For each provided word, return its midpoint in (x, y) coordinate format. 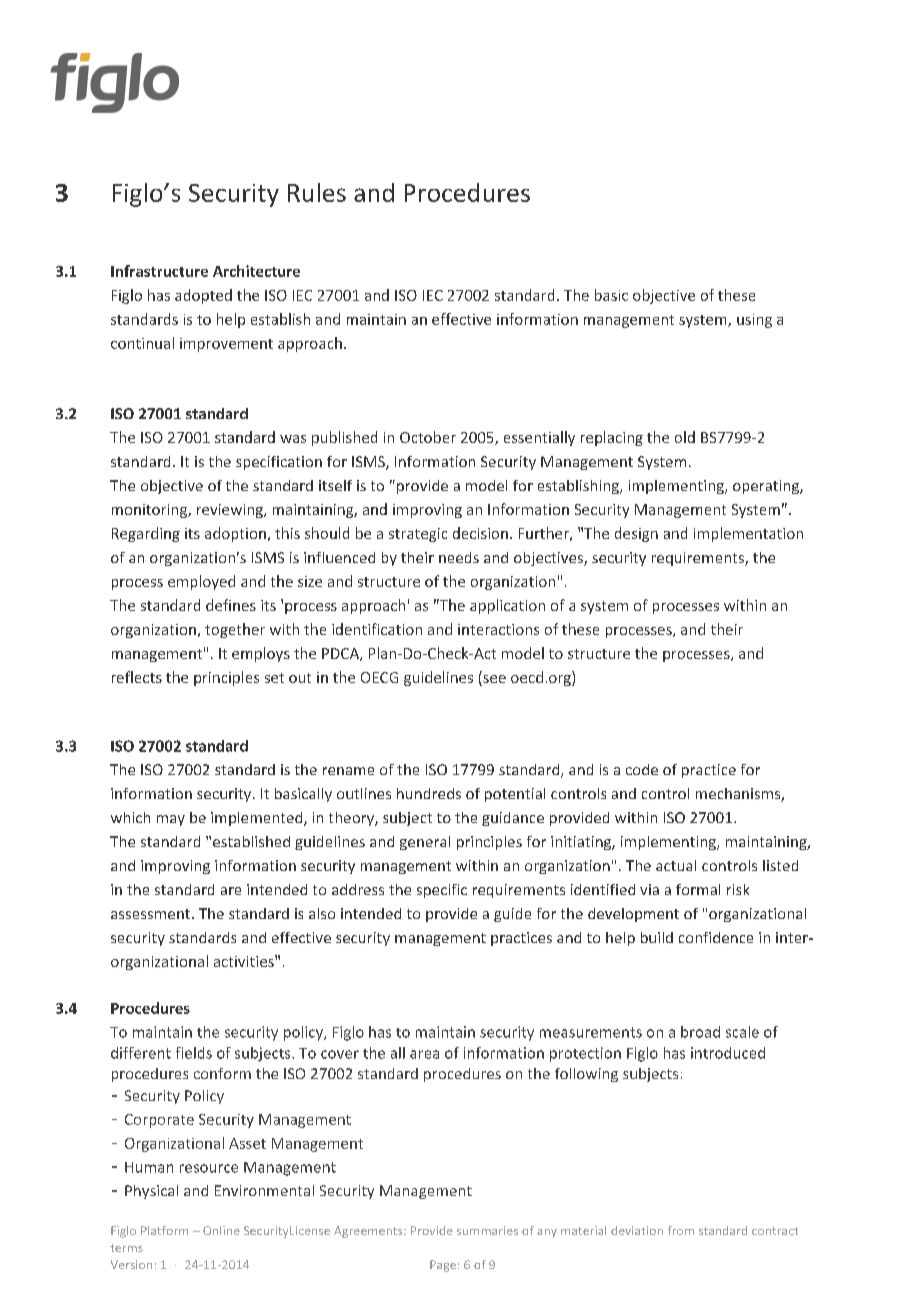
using (754, 321)
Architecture (256, 271)
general (425, 843)
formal (698, 889)
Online (221, 1230)
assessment (152, 914)
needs (459, 557)
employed (201, 582)
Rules (317, 192)
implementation (748, 534)
